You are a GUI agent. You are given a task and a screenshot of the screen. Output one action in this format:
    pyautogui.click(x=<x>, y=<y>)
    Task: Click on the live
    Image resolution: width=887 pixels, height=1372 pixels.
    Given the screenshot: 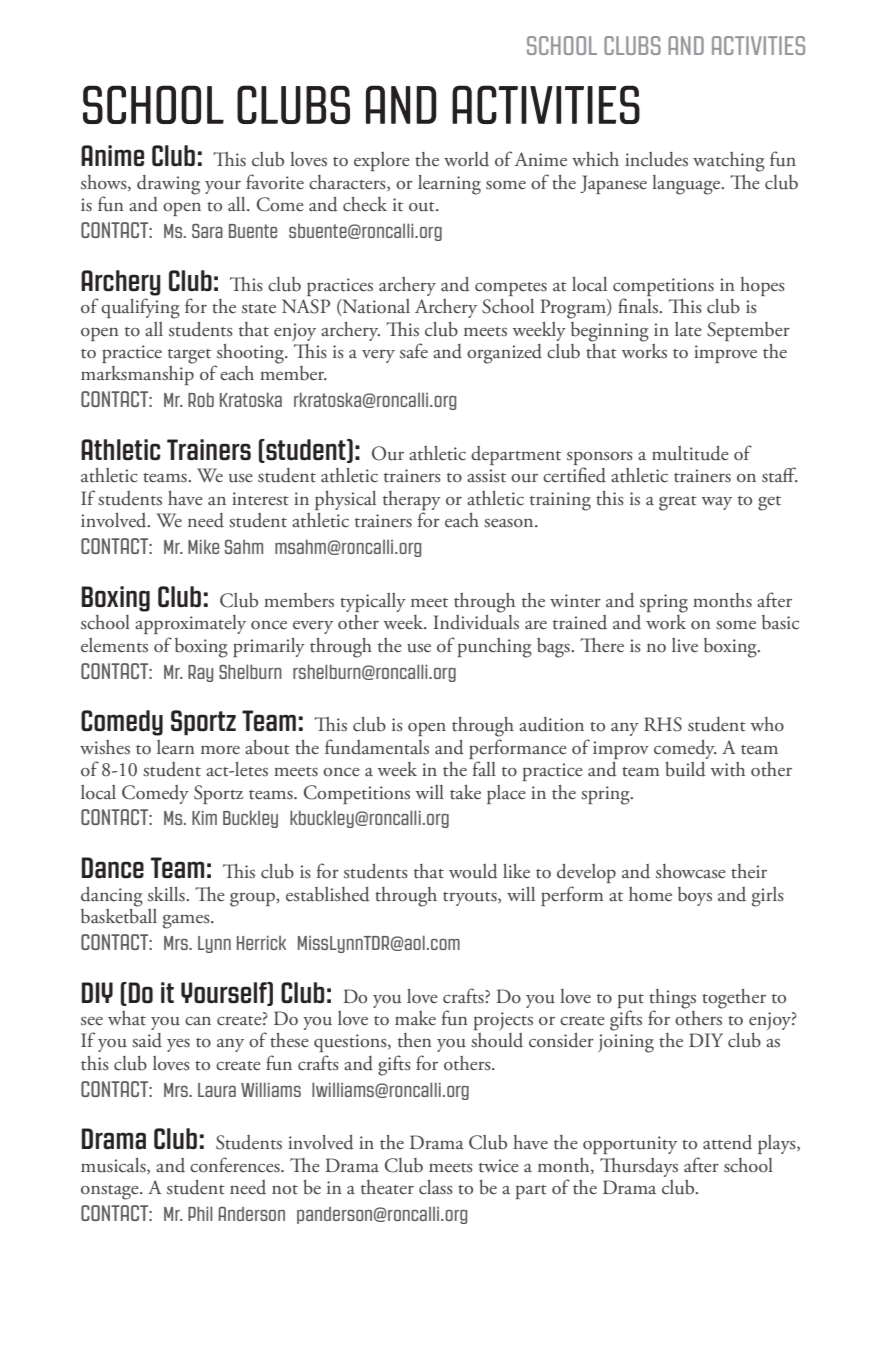 What is the action you would take?
    pyautogui.click(x=685, y=645)
